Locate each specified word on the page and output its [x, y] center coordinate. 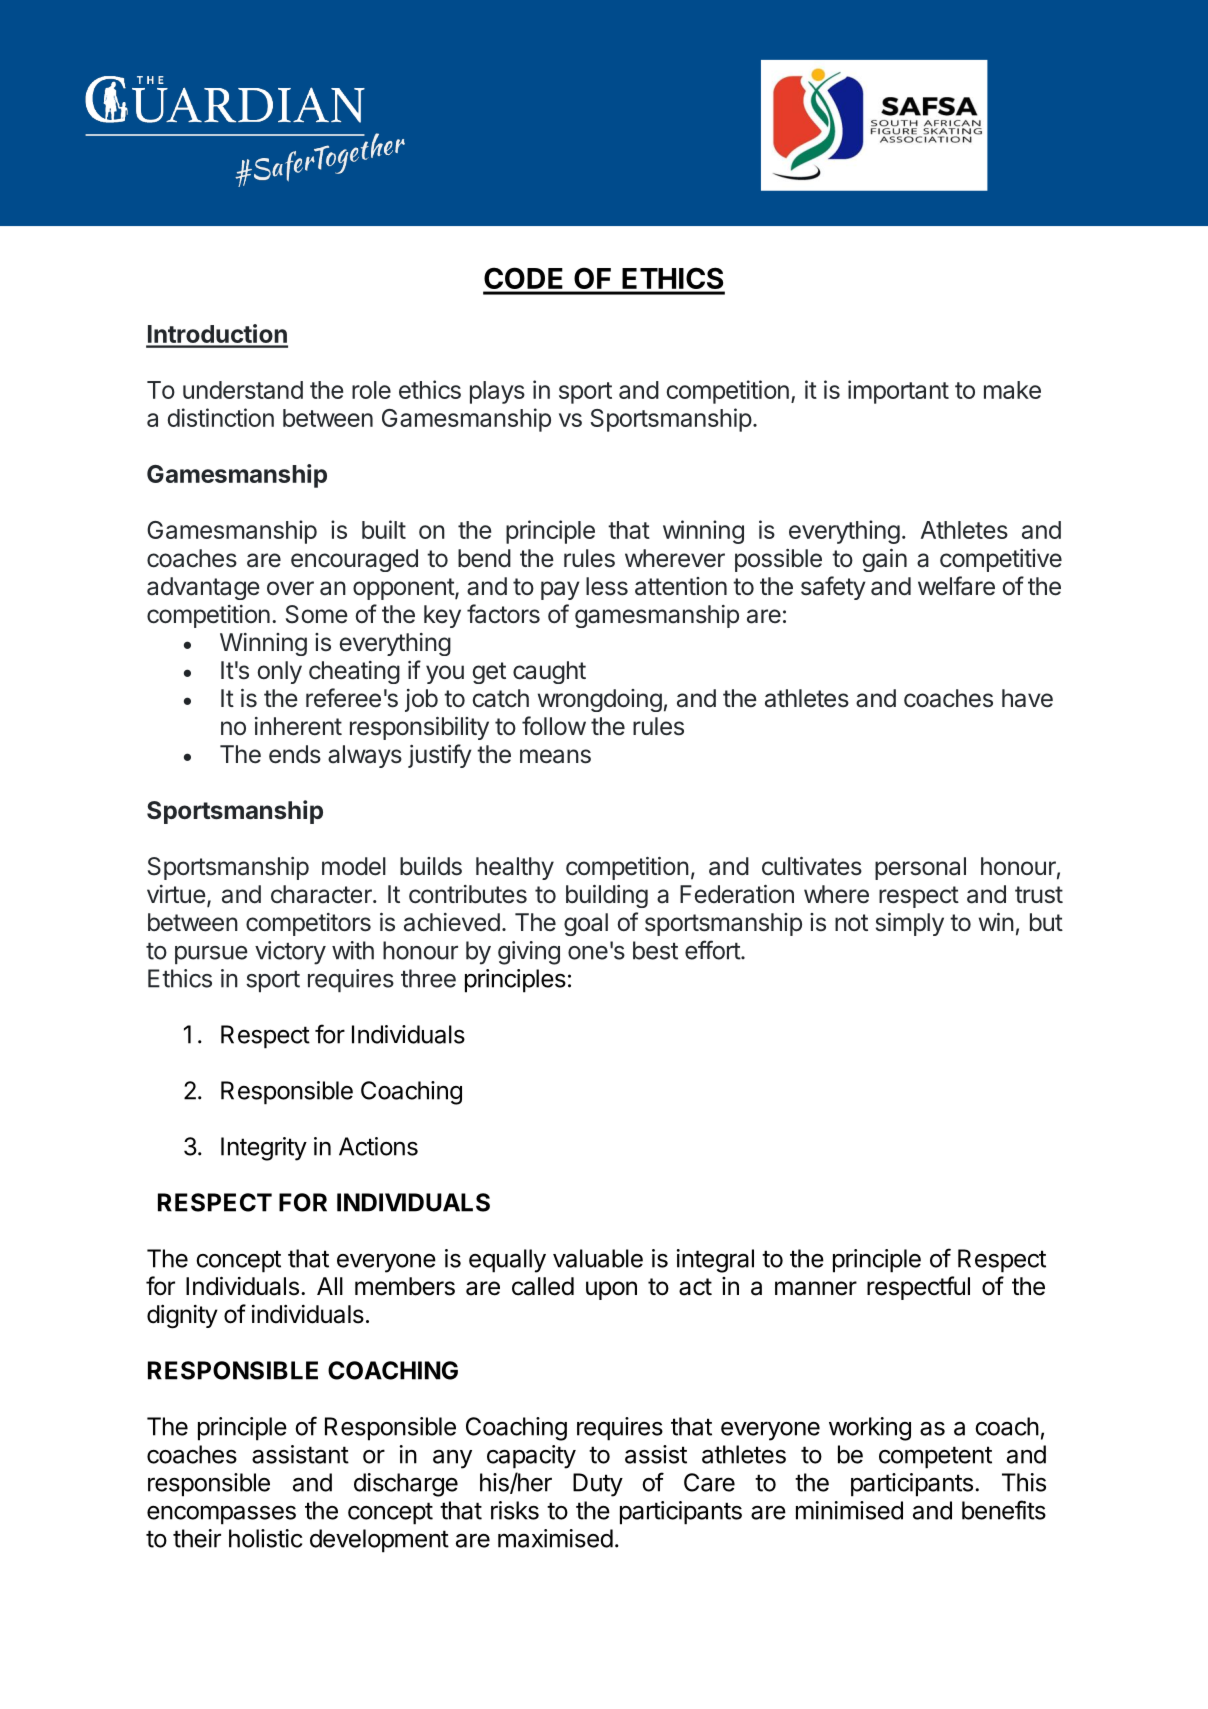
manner [816, 1288]
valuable [598, 1258]
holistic [265, 1538]
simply [910, 924]
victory [290, 953]
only [279, 672]
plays [497, 392]
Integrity [264, 1149]
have [1027, 698]
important [898, 392]
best [655, 950]
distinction [221, 417]
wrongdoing [600, 700]
